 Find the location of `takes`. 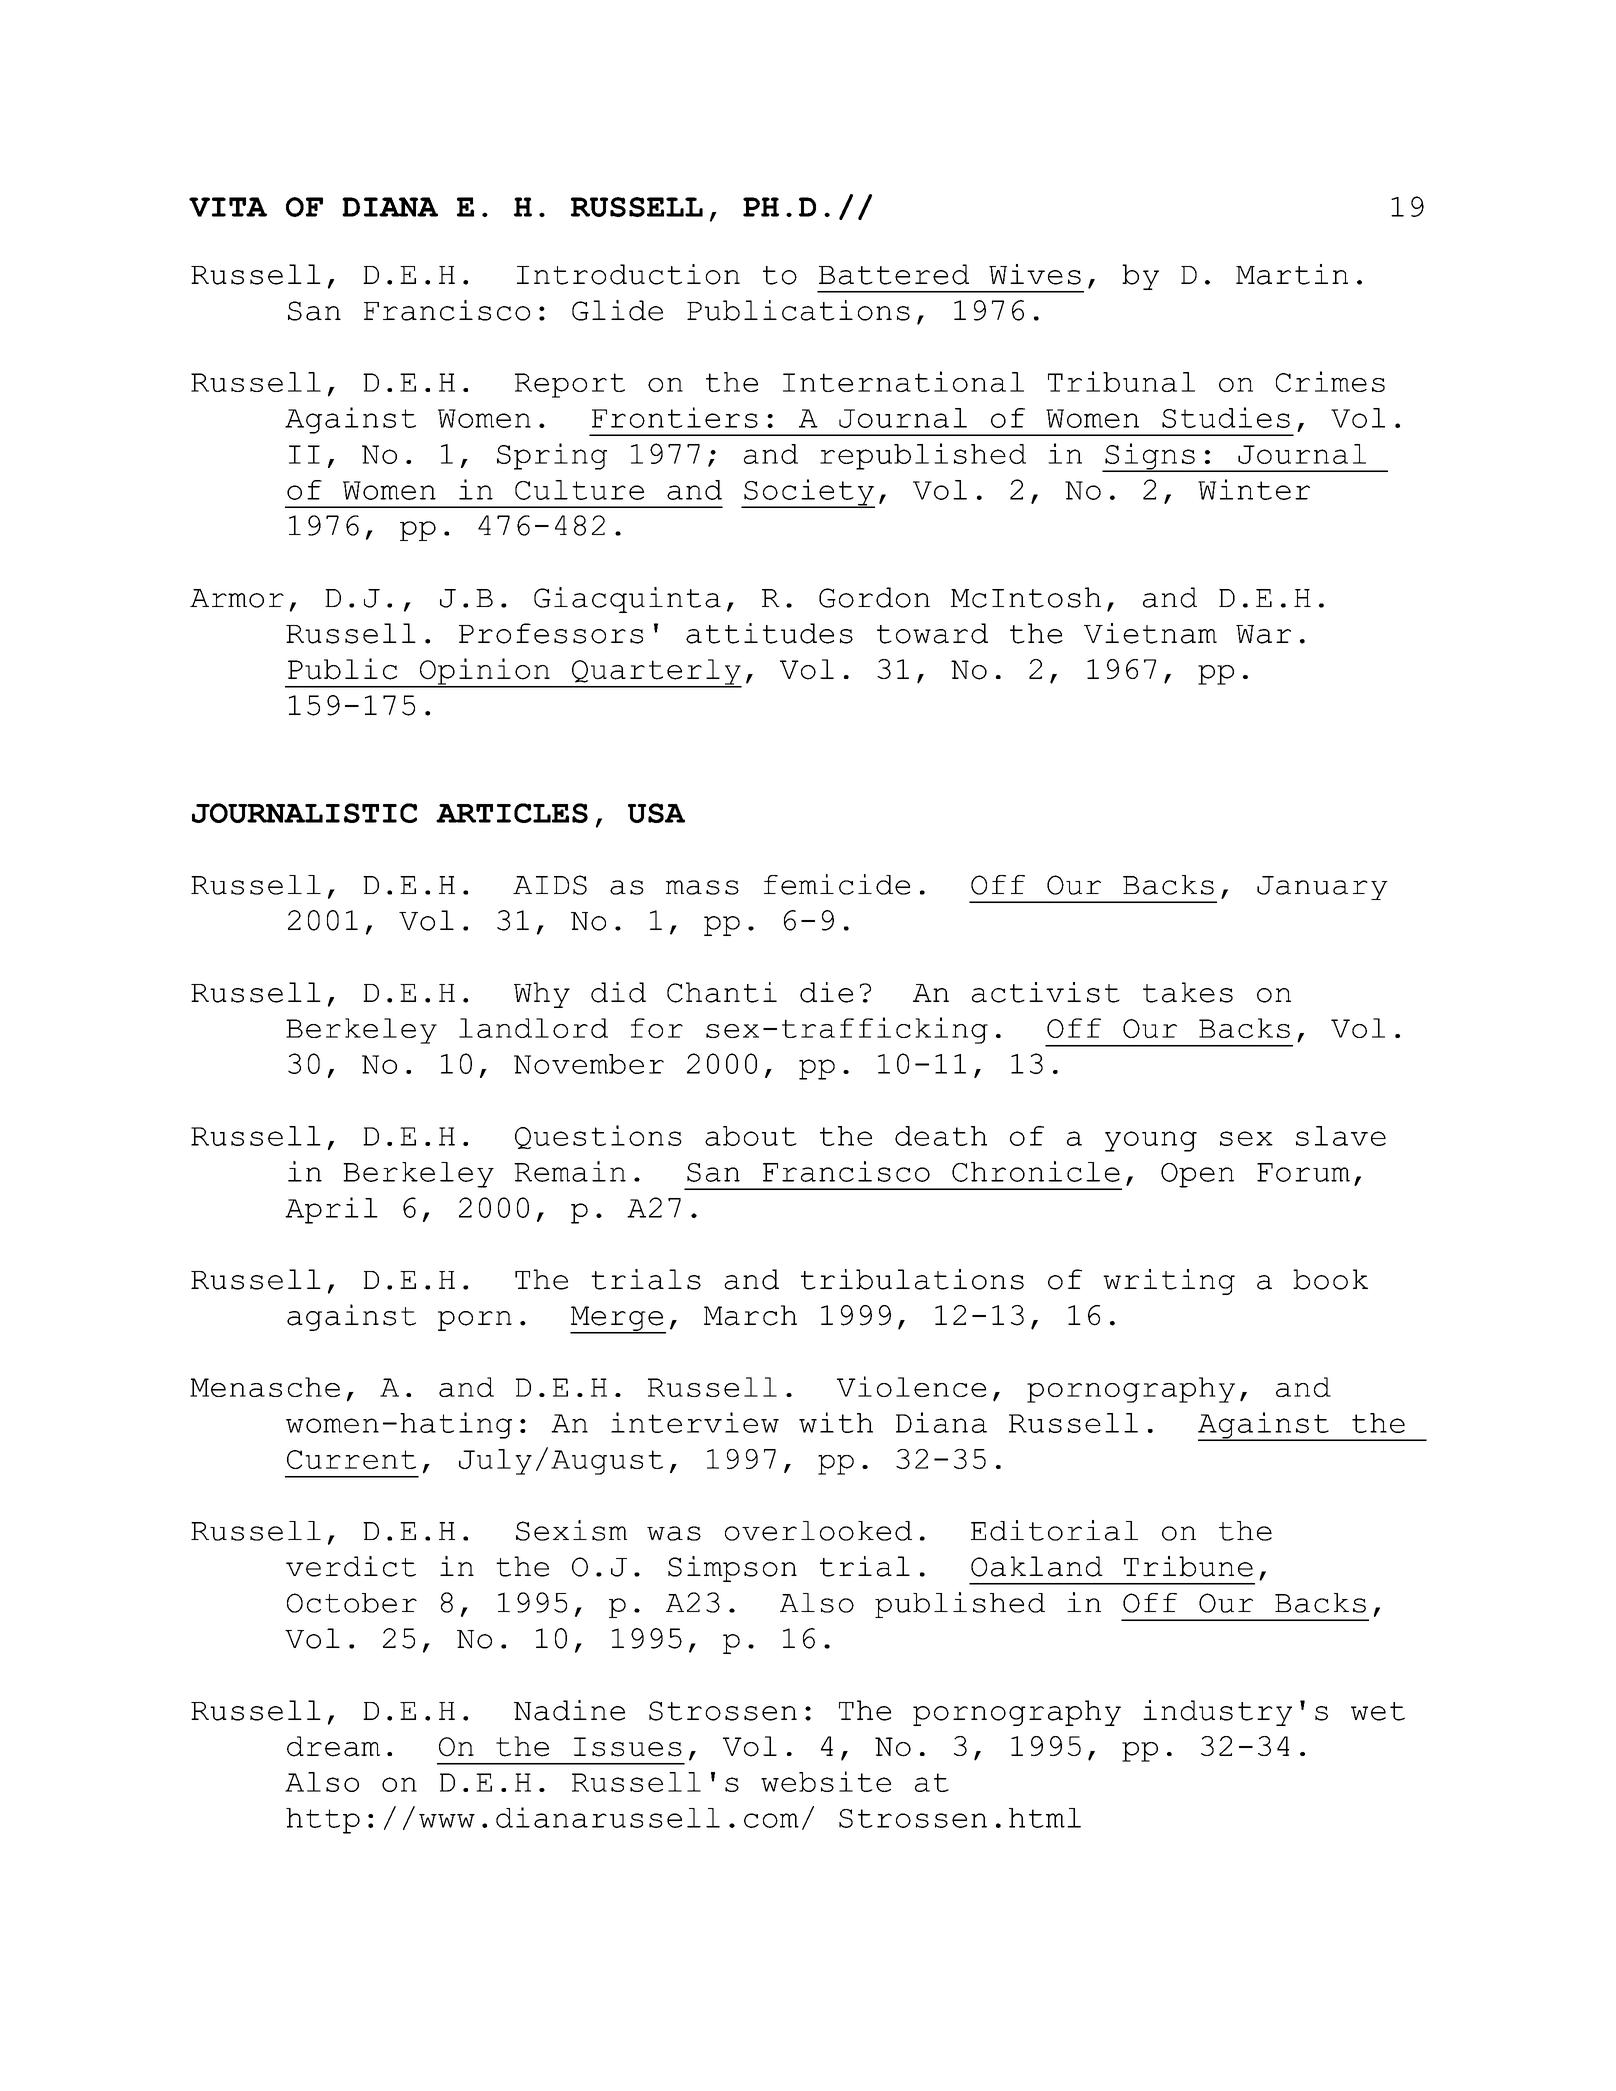

takes is located at coordinates (1188, 992).
